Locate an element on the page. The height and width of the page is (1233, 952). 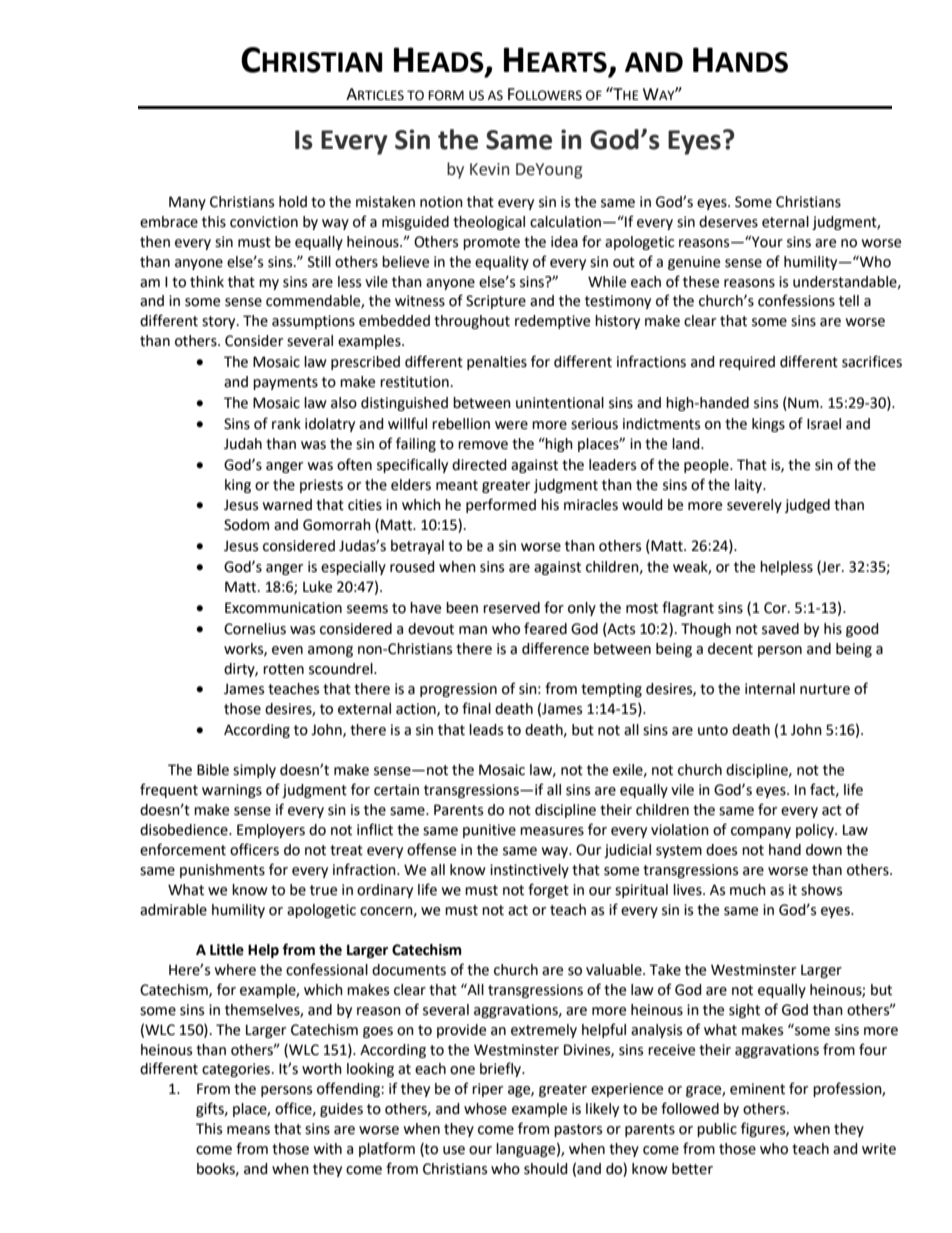
eternal is located at coordinates (785, 222).
